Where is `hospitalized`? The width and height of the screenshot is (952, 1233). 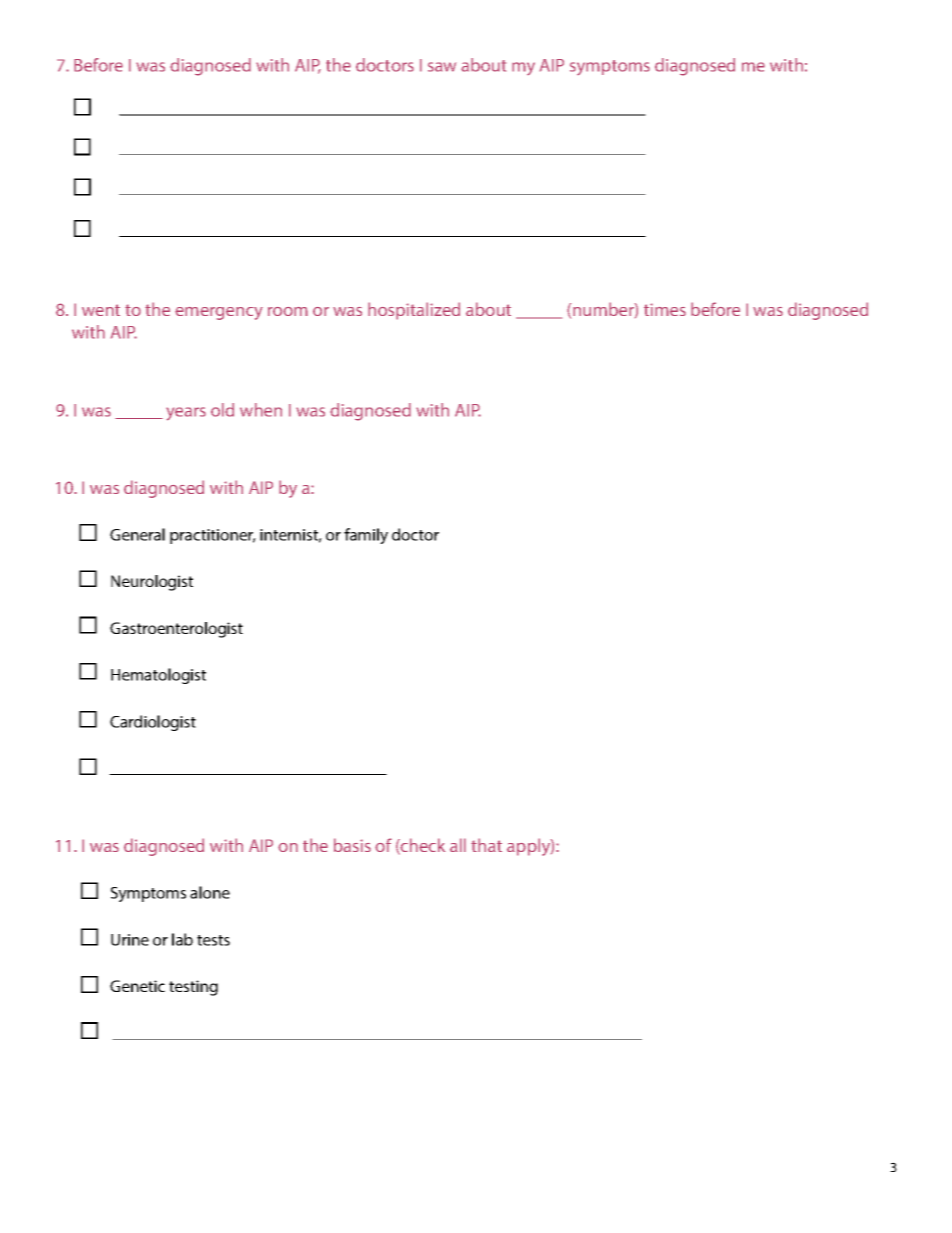
hospitalized is located at coordinates (414, 311).
